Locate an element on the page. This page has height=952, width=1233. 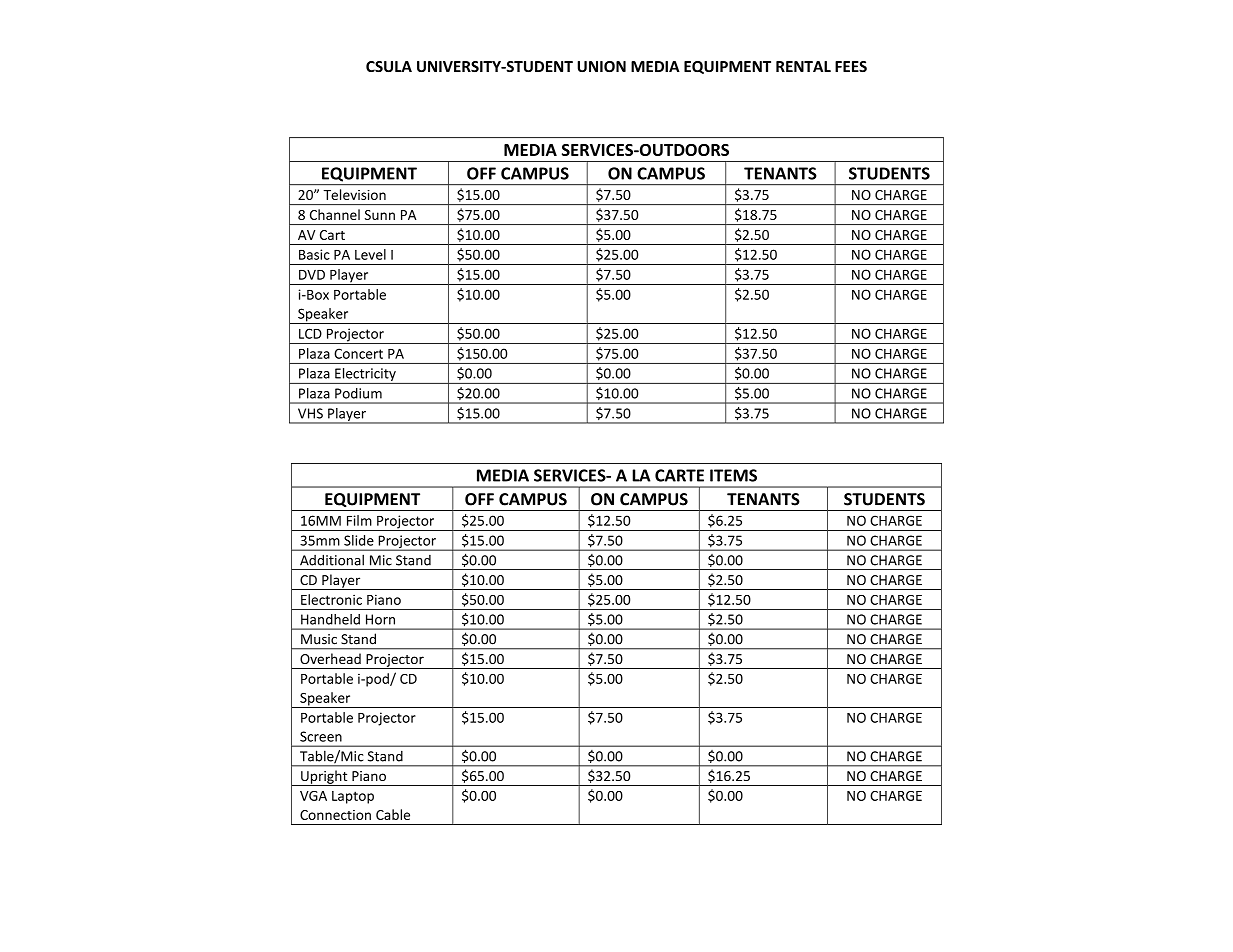
RENTAL is located at coordinates (803, 66).
